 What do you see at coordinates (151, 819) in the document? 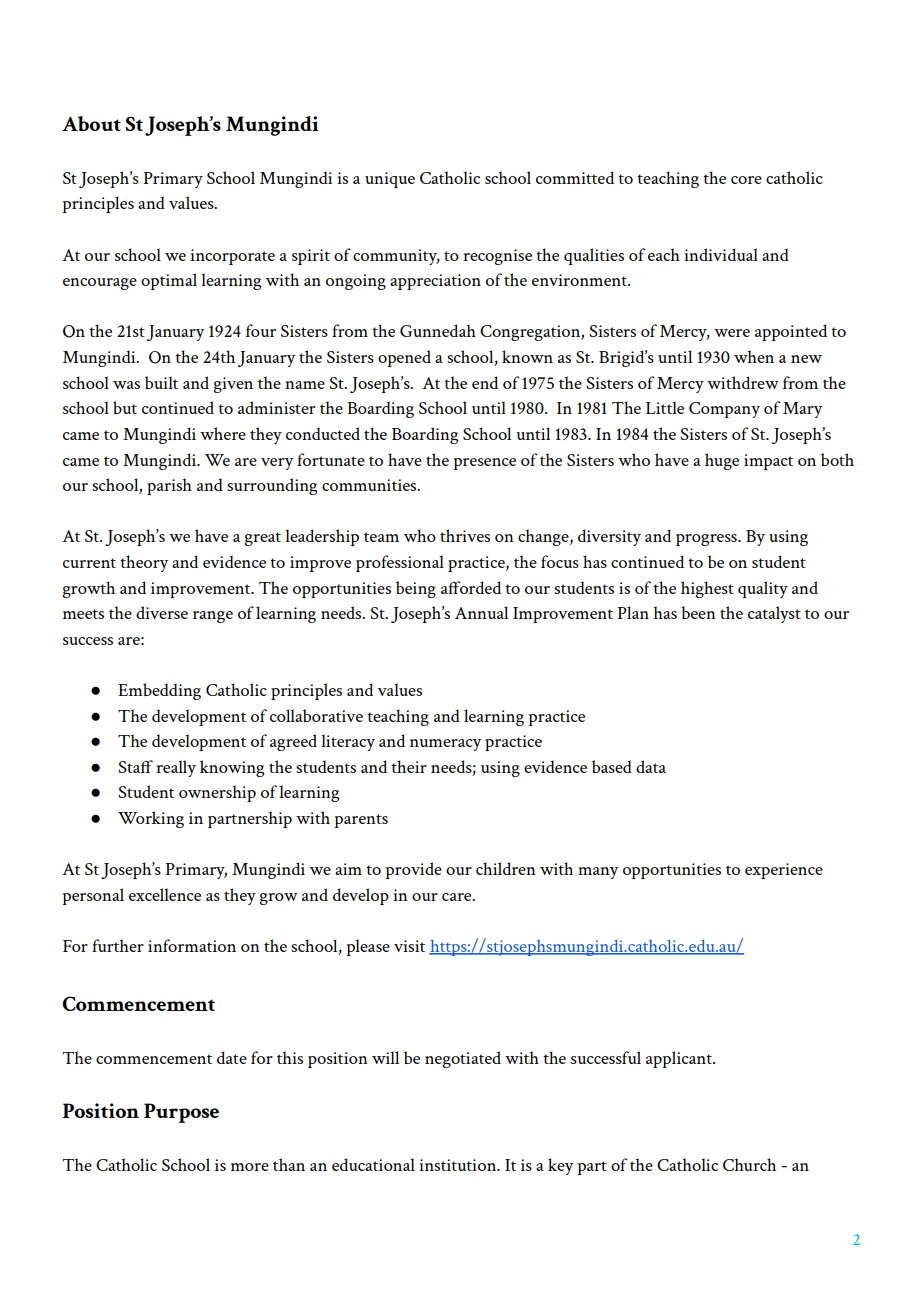
I see `Working` at bounding box center [151, 819].
